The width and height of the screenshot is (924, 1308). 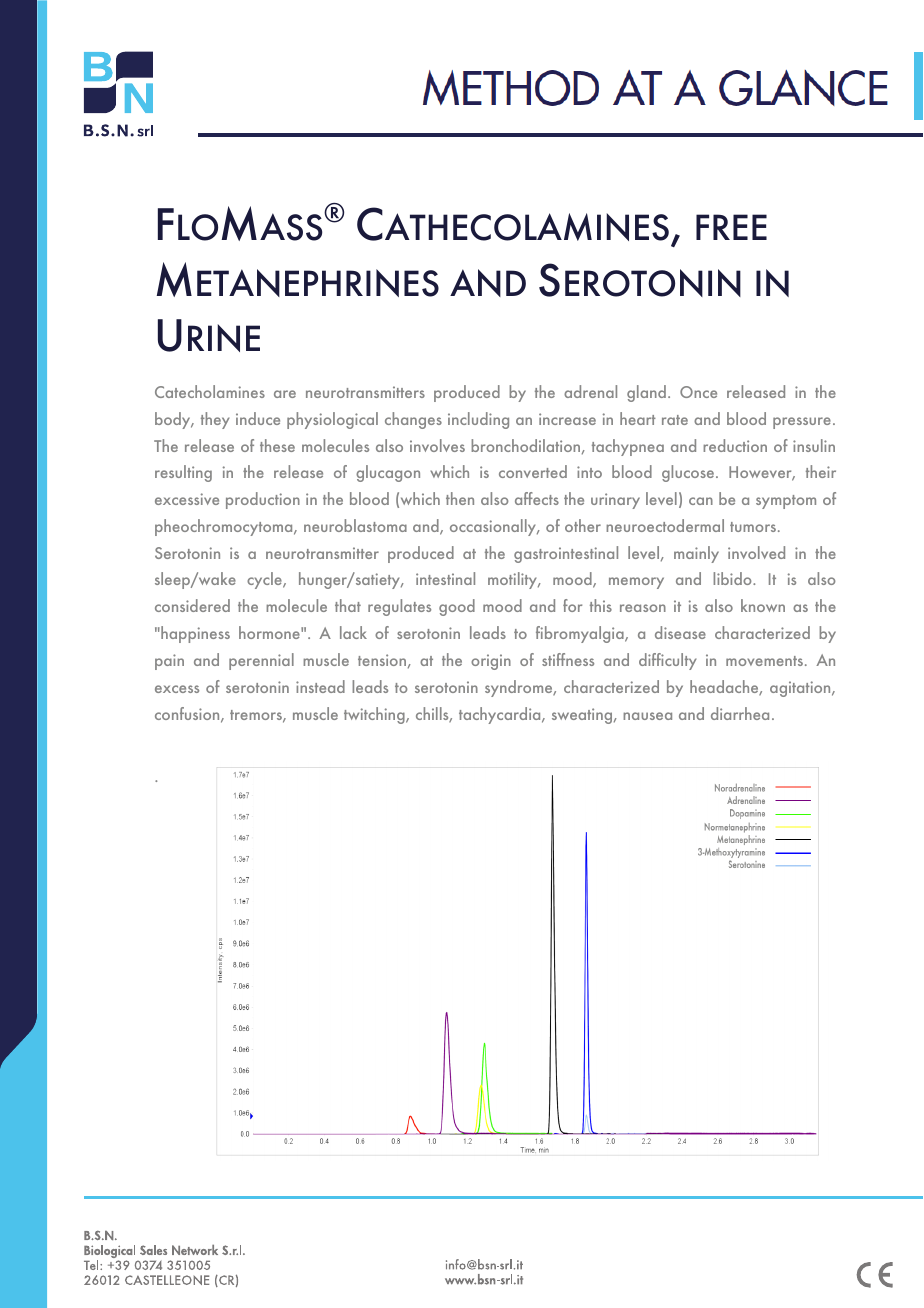 What do you see at coordinates (320, 686) in the screenshot?
I see `instead` at bounding box center [320, 686].
